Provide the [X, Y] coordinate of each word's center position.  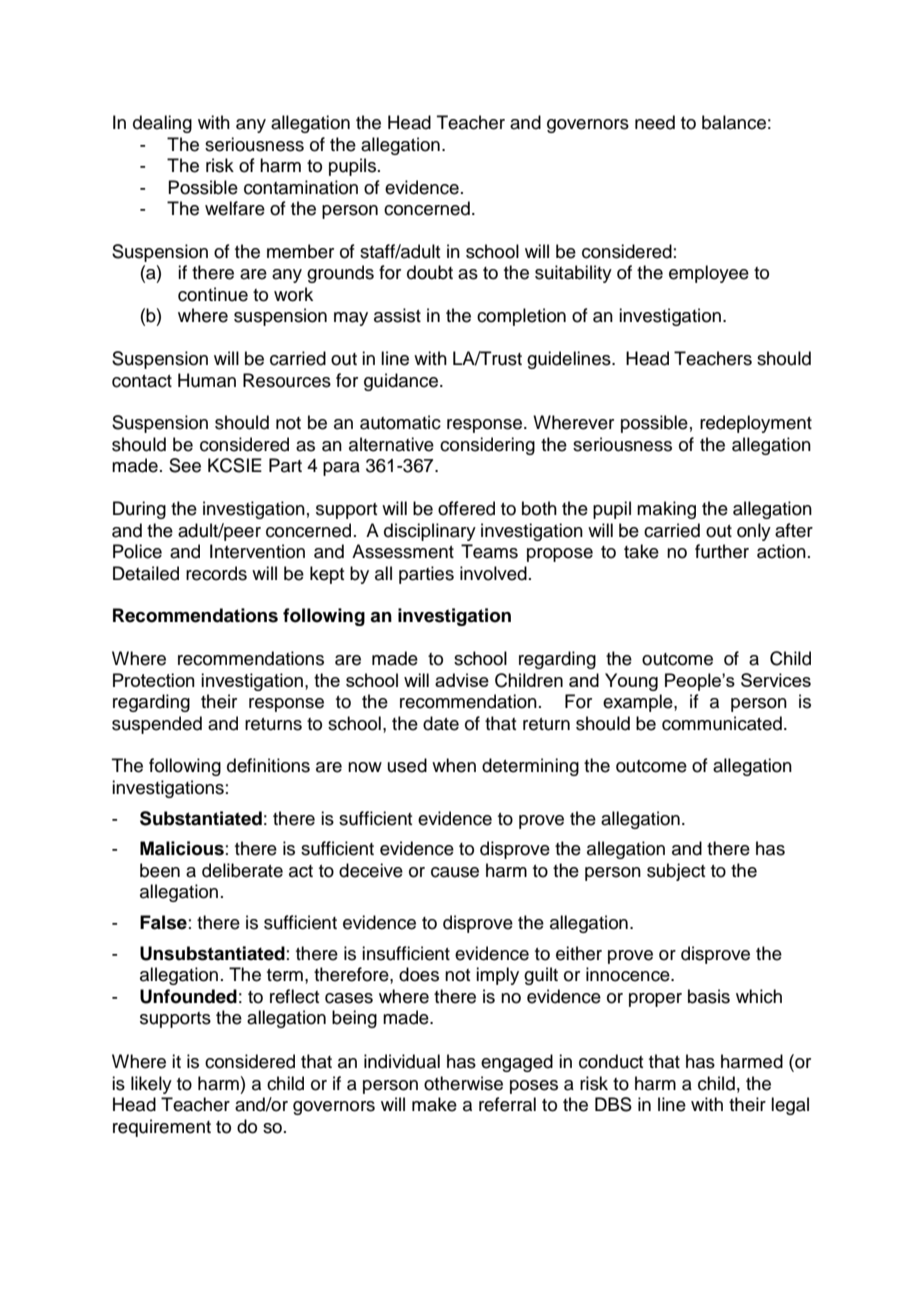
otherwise [463, 1083]
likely [151, 1085]
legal [790, 1106]
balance [734, 122]
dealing [162, 124]
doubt [430, 272]
